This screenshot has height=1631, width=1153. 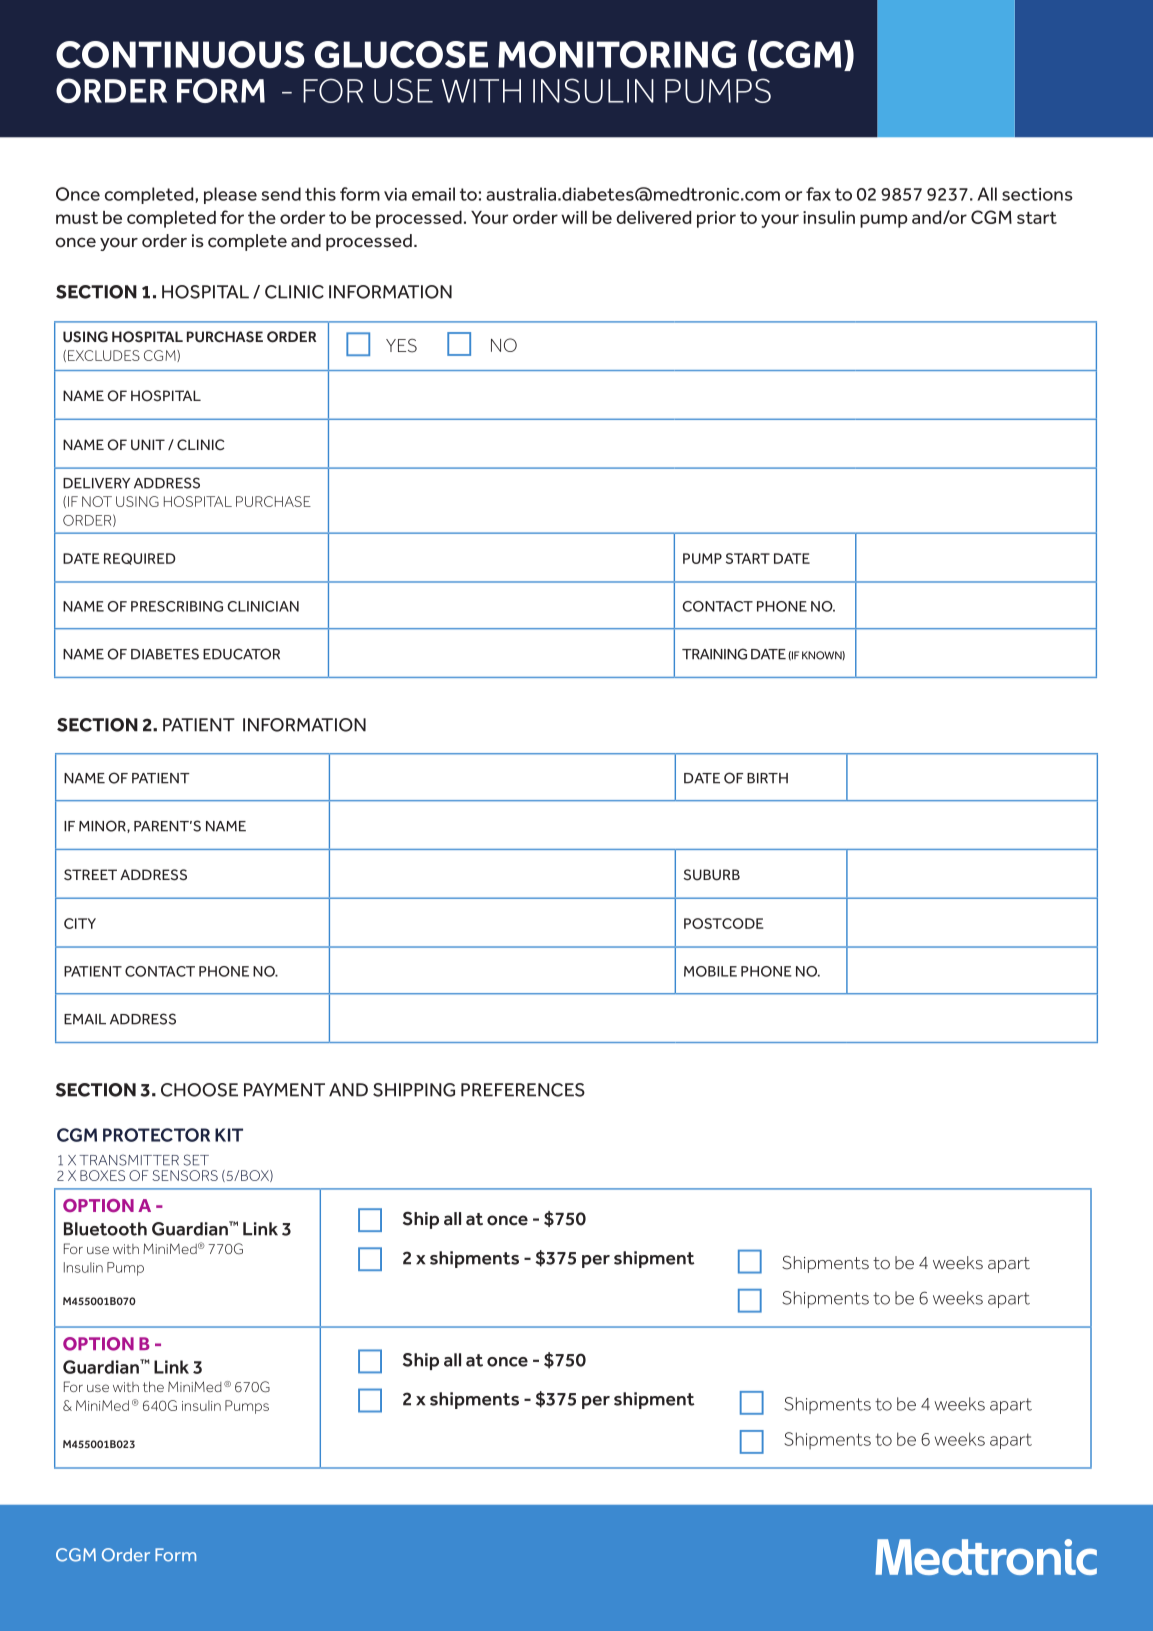 I want to click on TRAINING, so click(x=714, y=654).
